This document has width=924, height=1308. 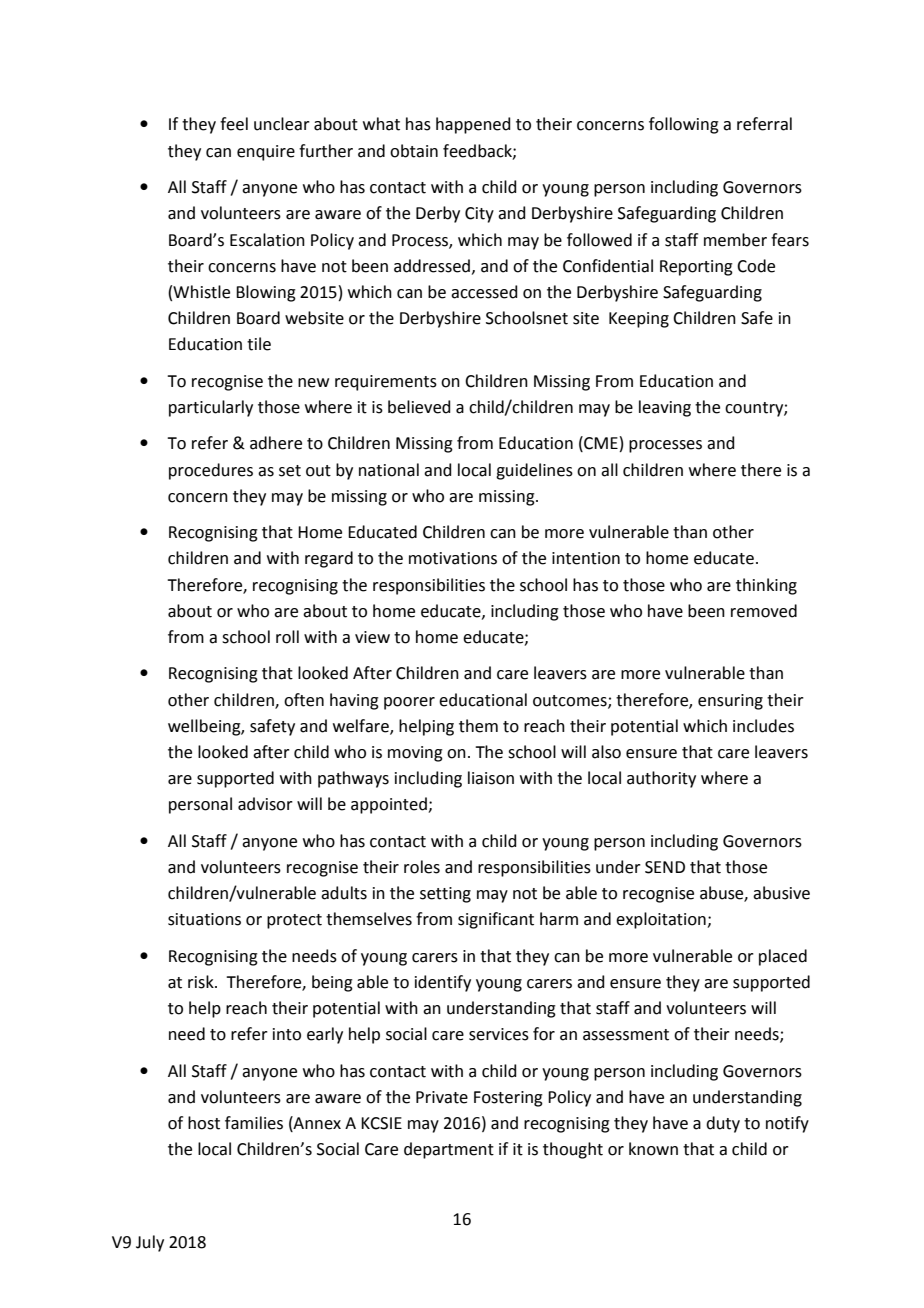 I want to click on feel, so click(x=234, y=124).
